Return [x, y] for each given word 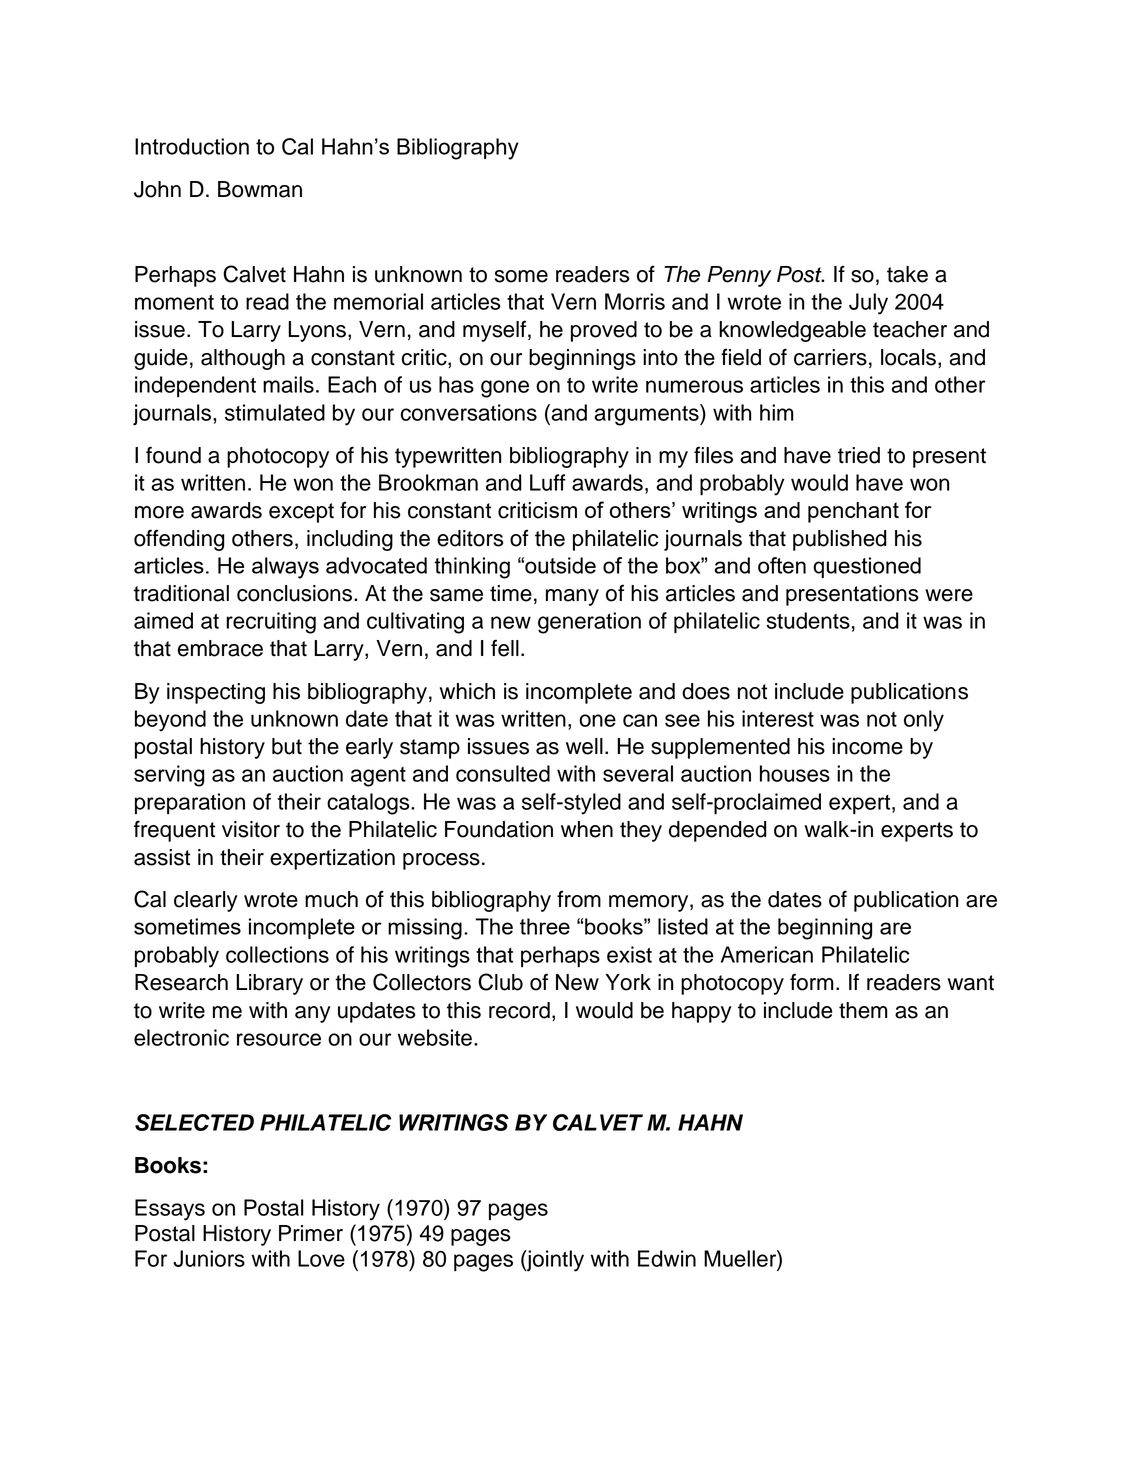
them [863, 1010]
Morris [635, 301]
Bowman [260, 189]
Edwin [667, 1258]
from [579, 899]
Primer [311, 1233]
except [301, 513]
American [767, 954]
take [907, 274]
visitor [251, 829]
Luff [548, 482]
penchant [853, 512]
